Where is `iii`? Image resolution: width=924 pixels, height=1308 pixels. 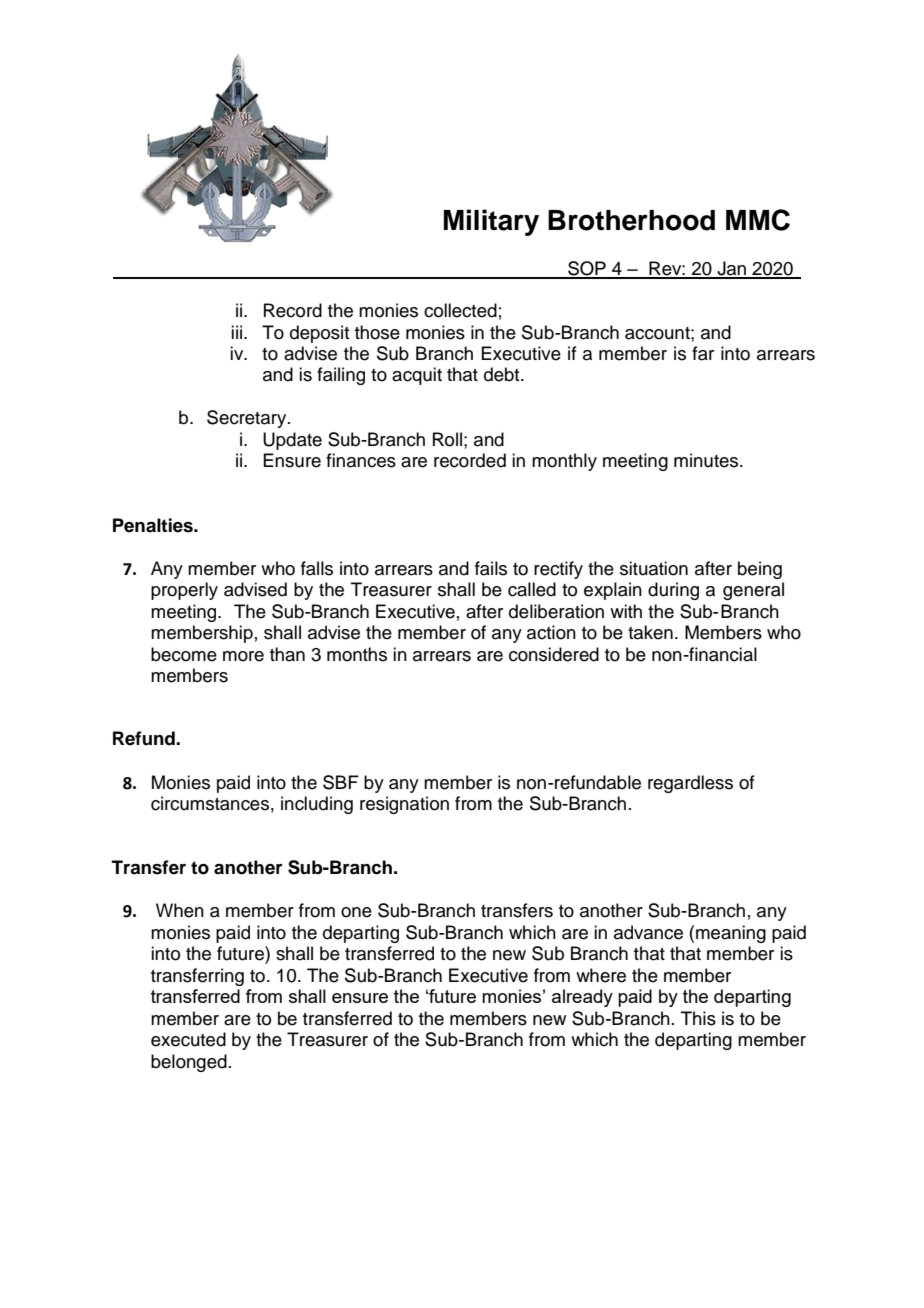 iii is located at coordinates (238, 332).
